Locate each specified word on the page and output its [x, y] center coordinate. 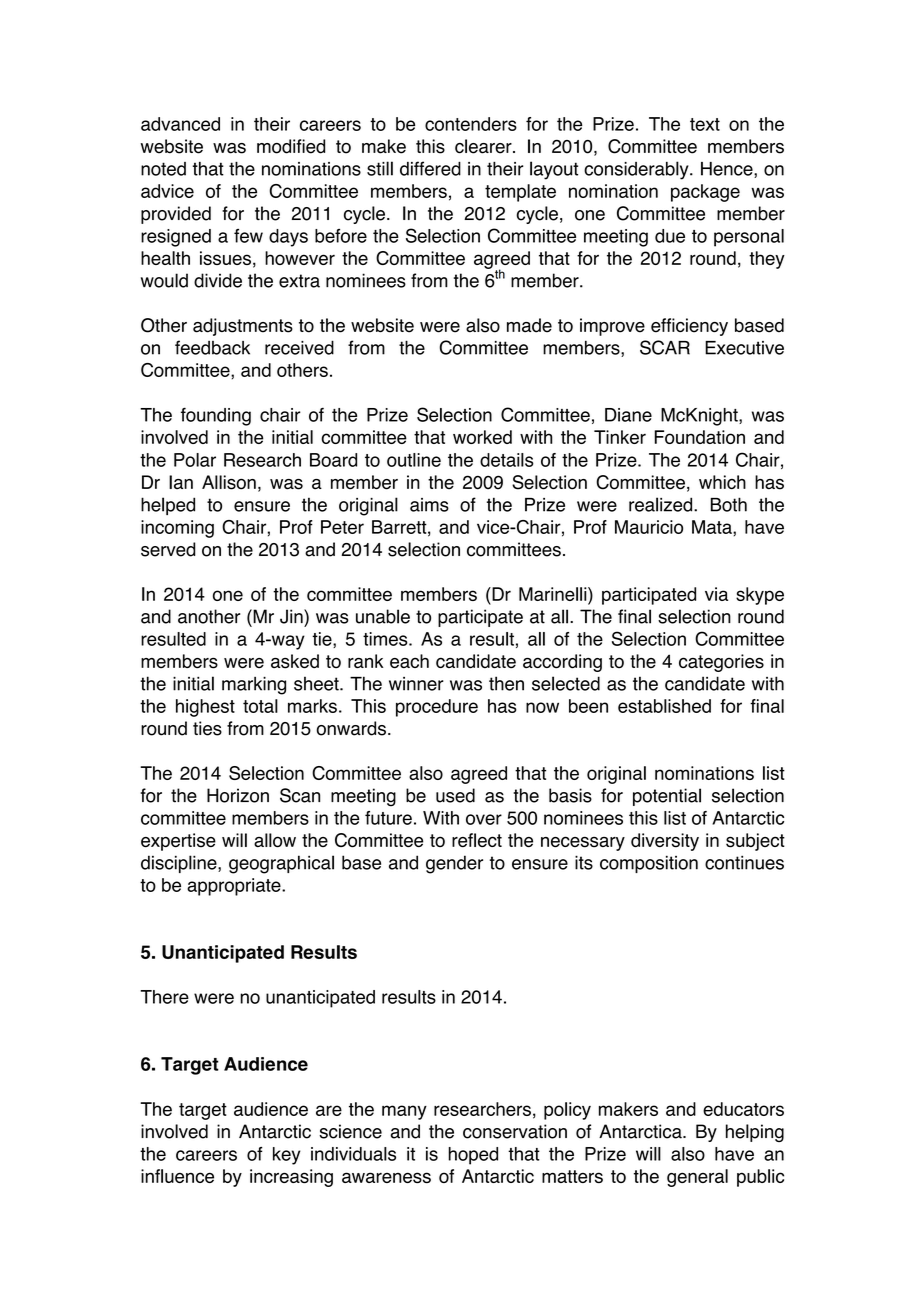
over [484, 819]
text [705, 124]
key [287, 1156]
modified [291, 146]
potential [667, 797]
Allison [229, 482]
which [722, 482]
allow [275, 840]
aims [429, 505]
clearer [484, 146]
